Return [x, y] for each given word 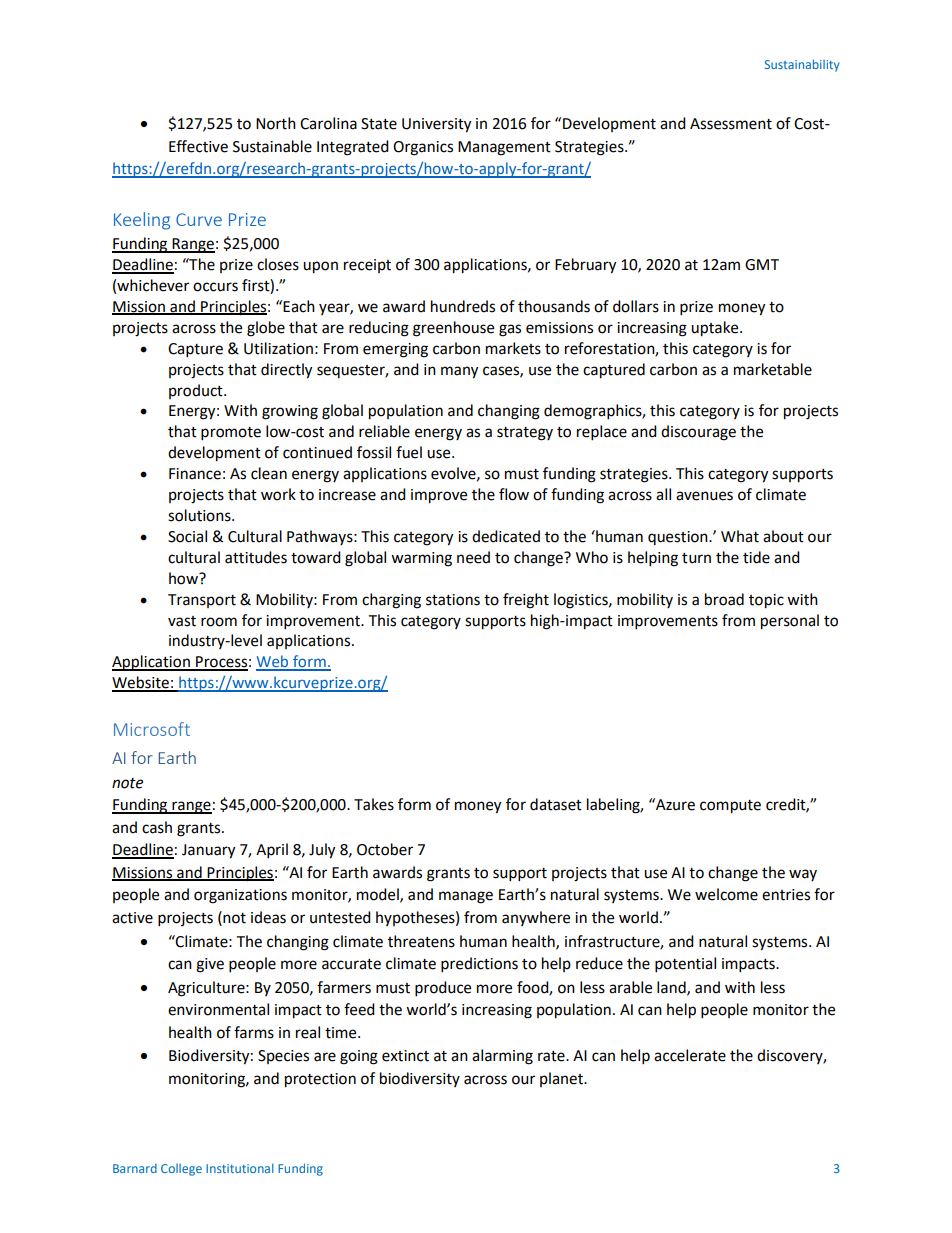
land [672, 988]
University [436, 125]
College [181, 1170]
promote [231, 434]
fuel [409, 452]
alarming [502, 1057]
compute [730, 807]
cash [157, 827]
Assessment [731, 124]
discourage [698, 433]
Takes [374, 804]
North [276, 123]
